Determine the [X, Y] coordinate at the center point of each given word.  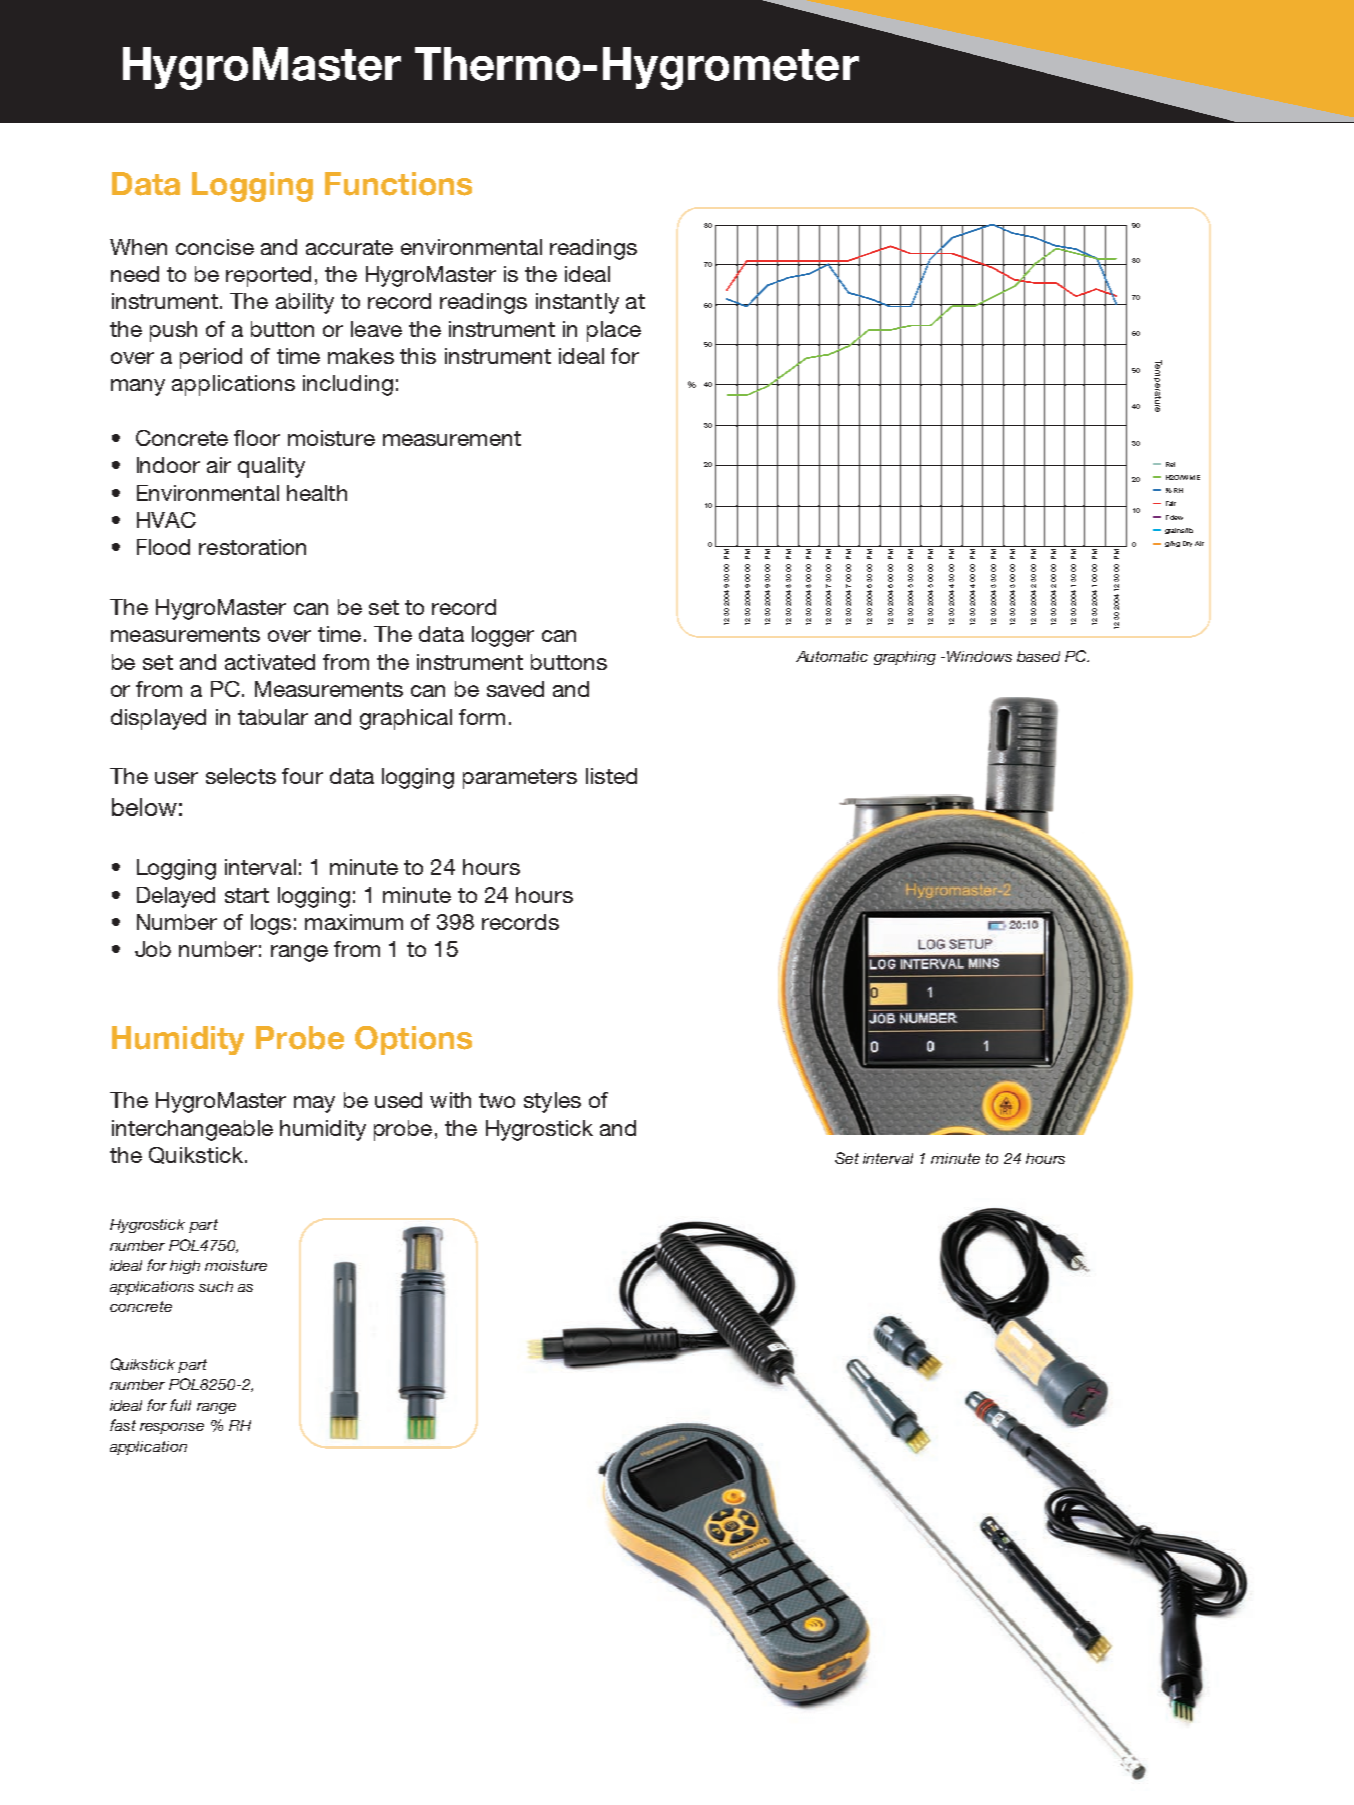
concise [215, 247]
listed [611, 776]
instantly [577, 303]
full [180, 1405]
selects [241, 776]
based [1038, 656]
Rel [1170, 464]
